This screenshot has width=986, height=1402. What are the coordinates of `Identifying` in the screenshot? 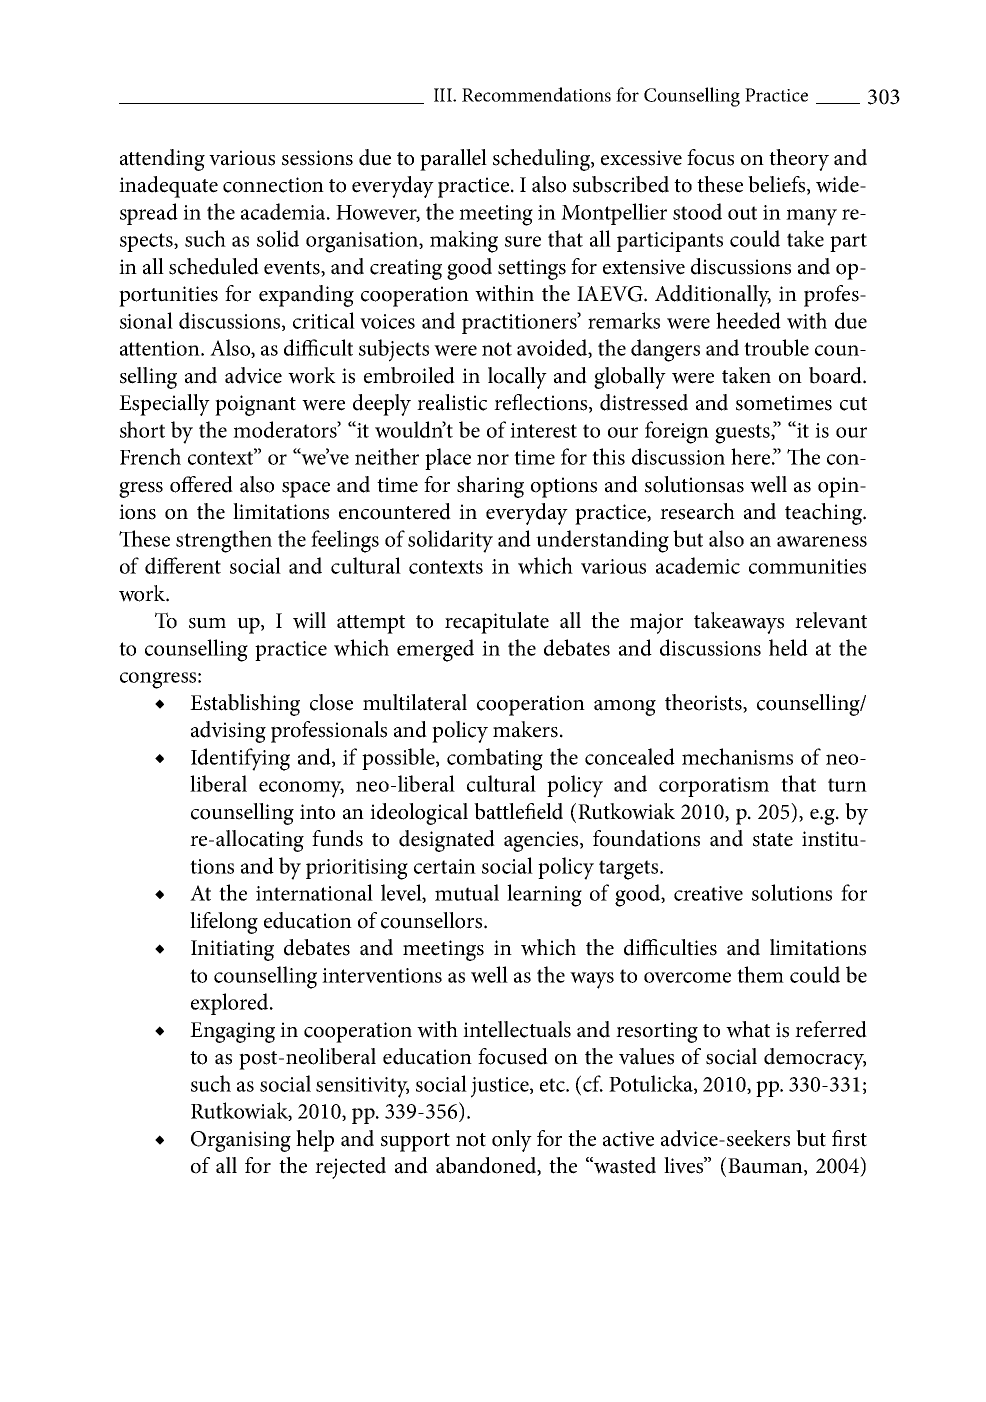 It's located at (240, 759).
